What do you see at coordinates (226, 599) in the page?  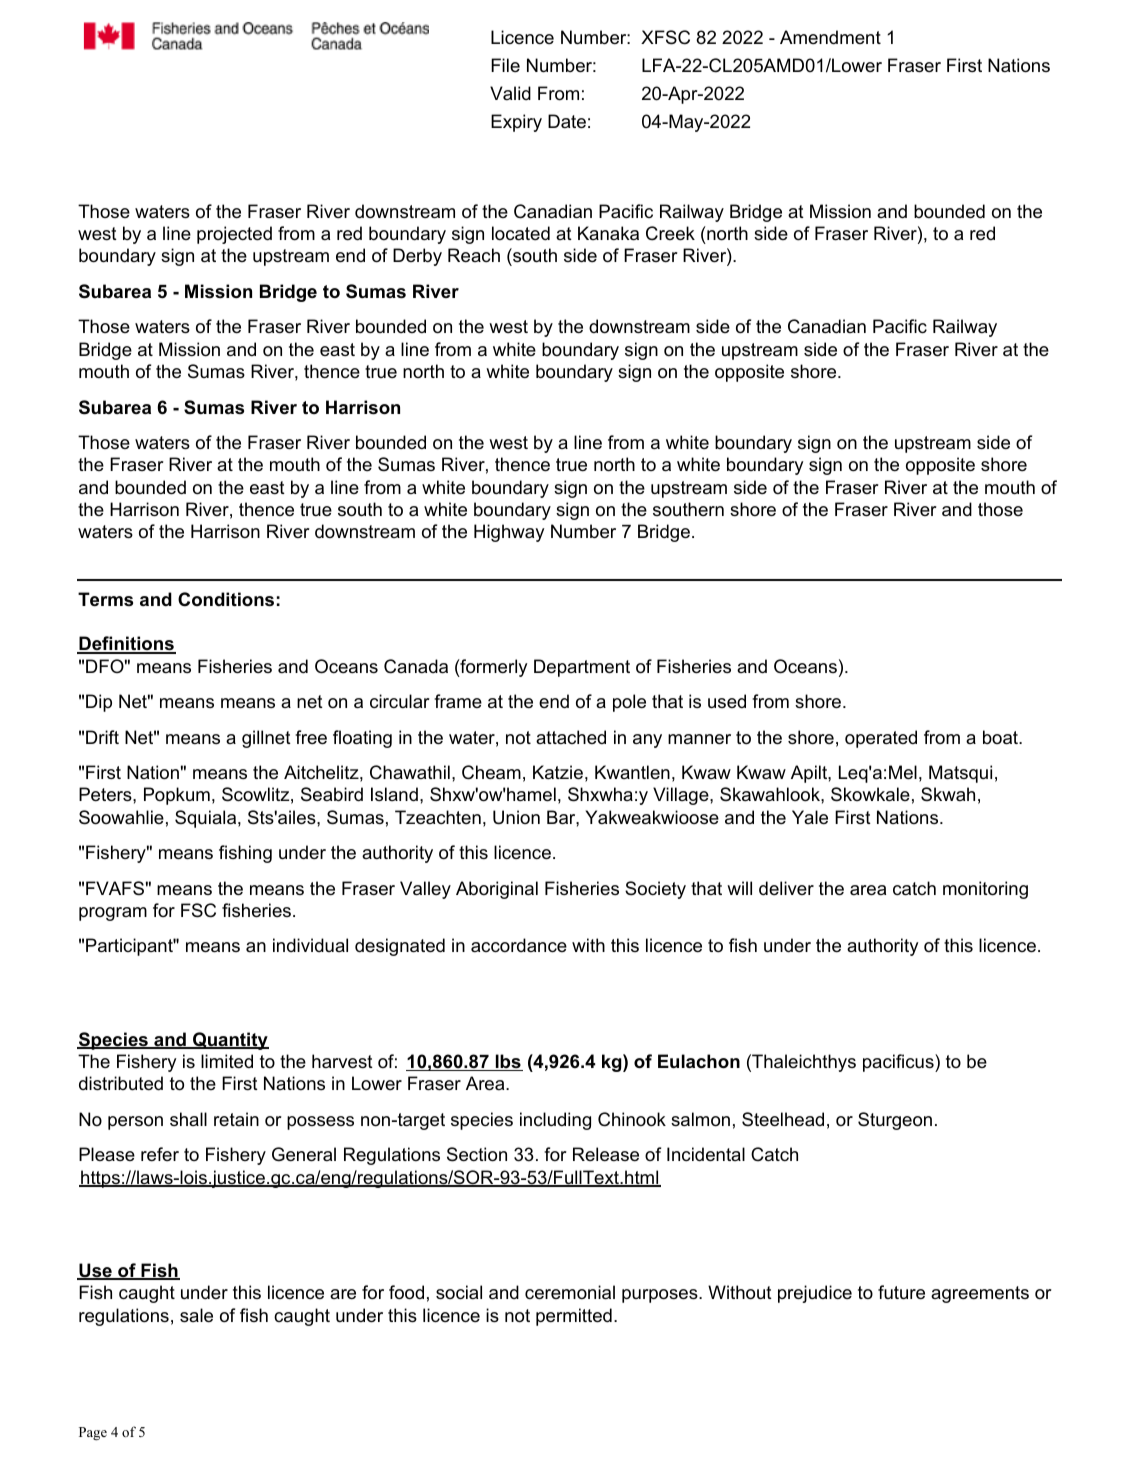 I see `Conditions` at bounding box center [226, 599].
